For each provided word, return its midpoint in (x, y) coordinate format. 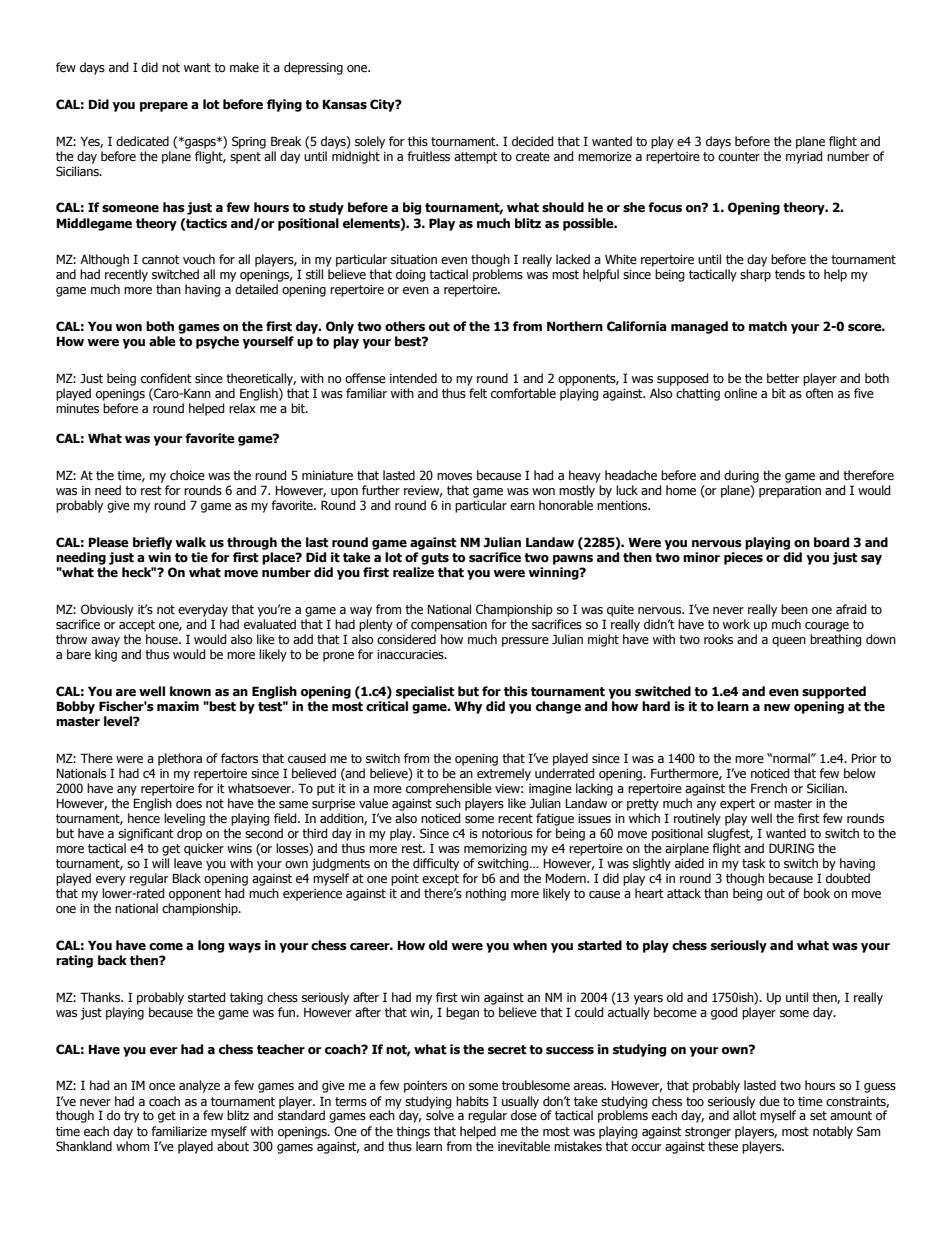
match (768, 326)
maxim (178, 706)
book (817, 893)
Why (468, 707)
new (777, 708)
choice (187, 475)
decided (533, 141)
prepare (164, 107)
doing (411, 275)
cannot (161, 260)
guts (435, 559)
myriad (804, 157)
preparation (790, 492)
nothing (486, 894)
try (131, 1117)
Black (186, 878)
